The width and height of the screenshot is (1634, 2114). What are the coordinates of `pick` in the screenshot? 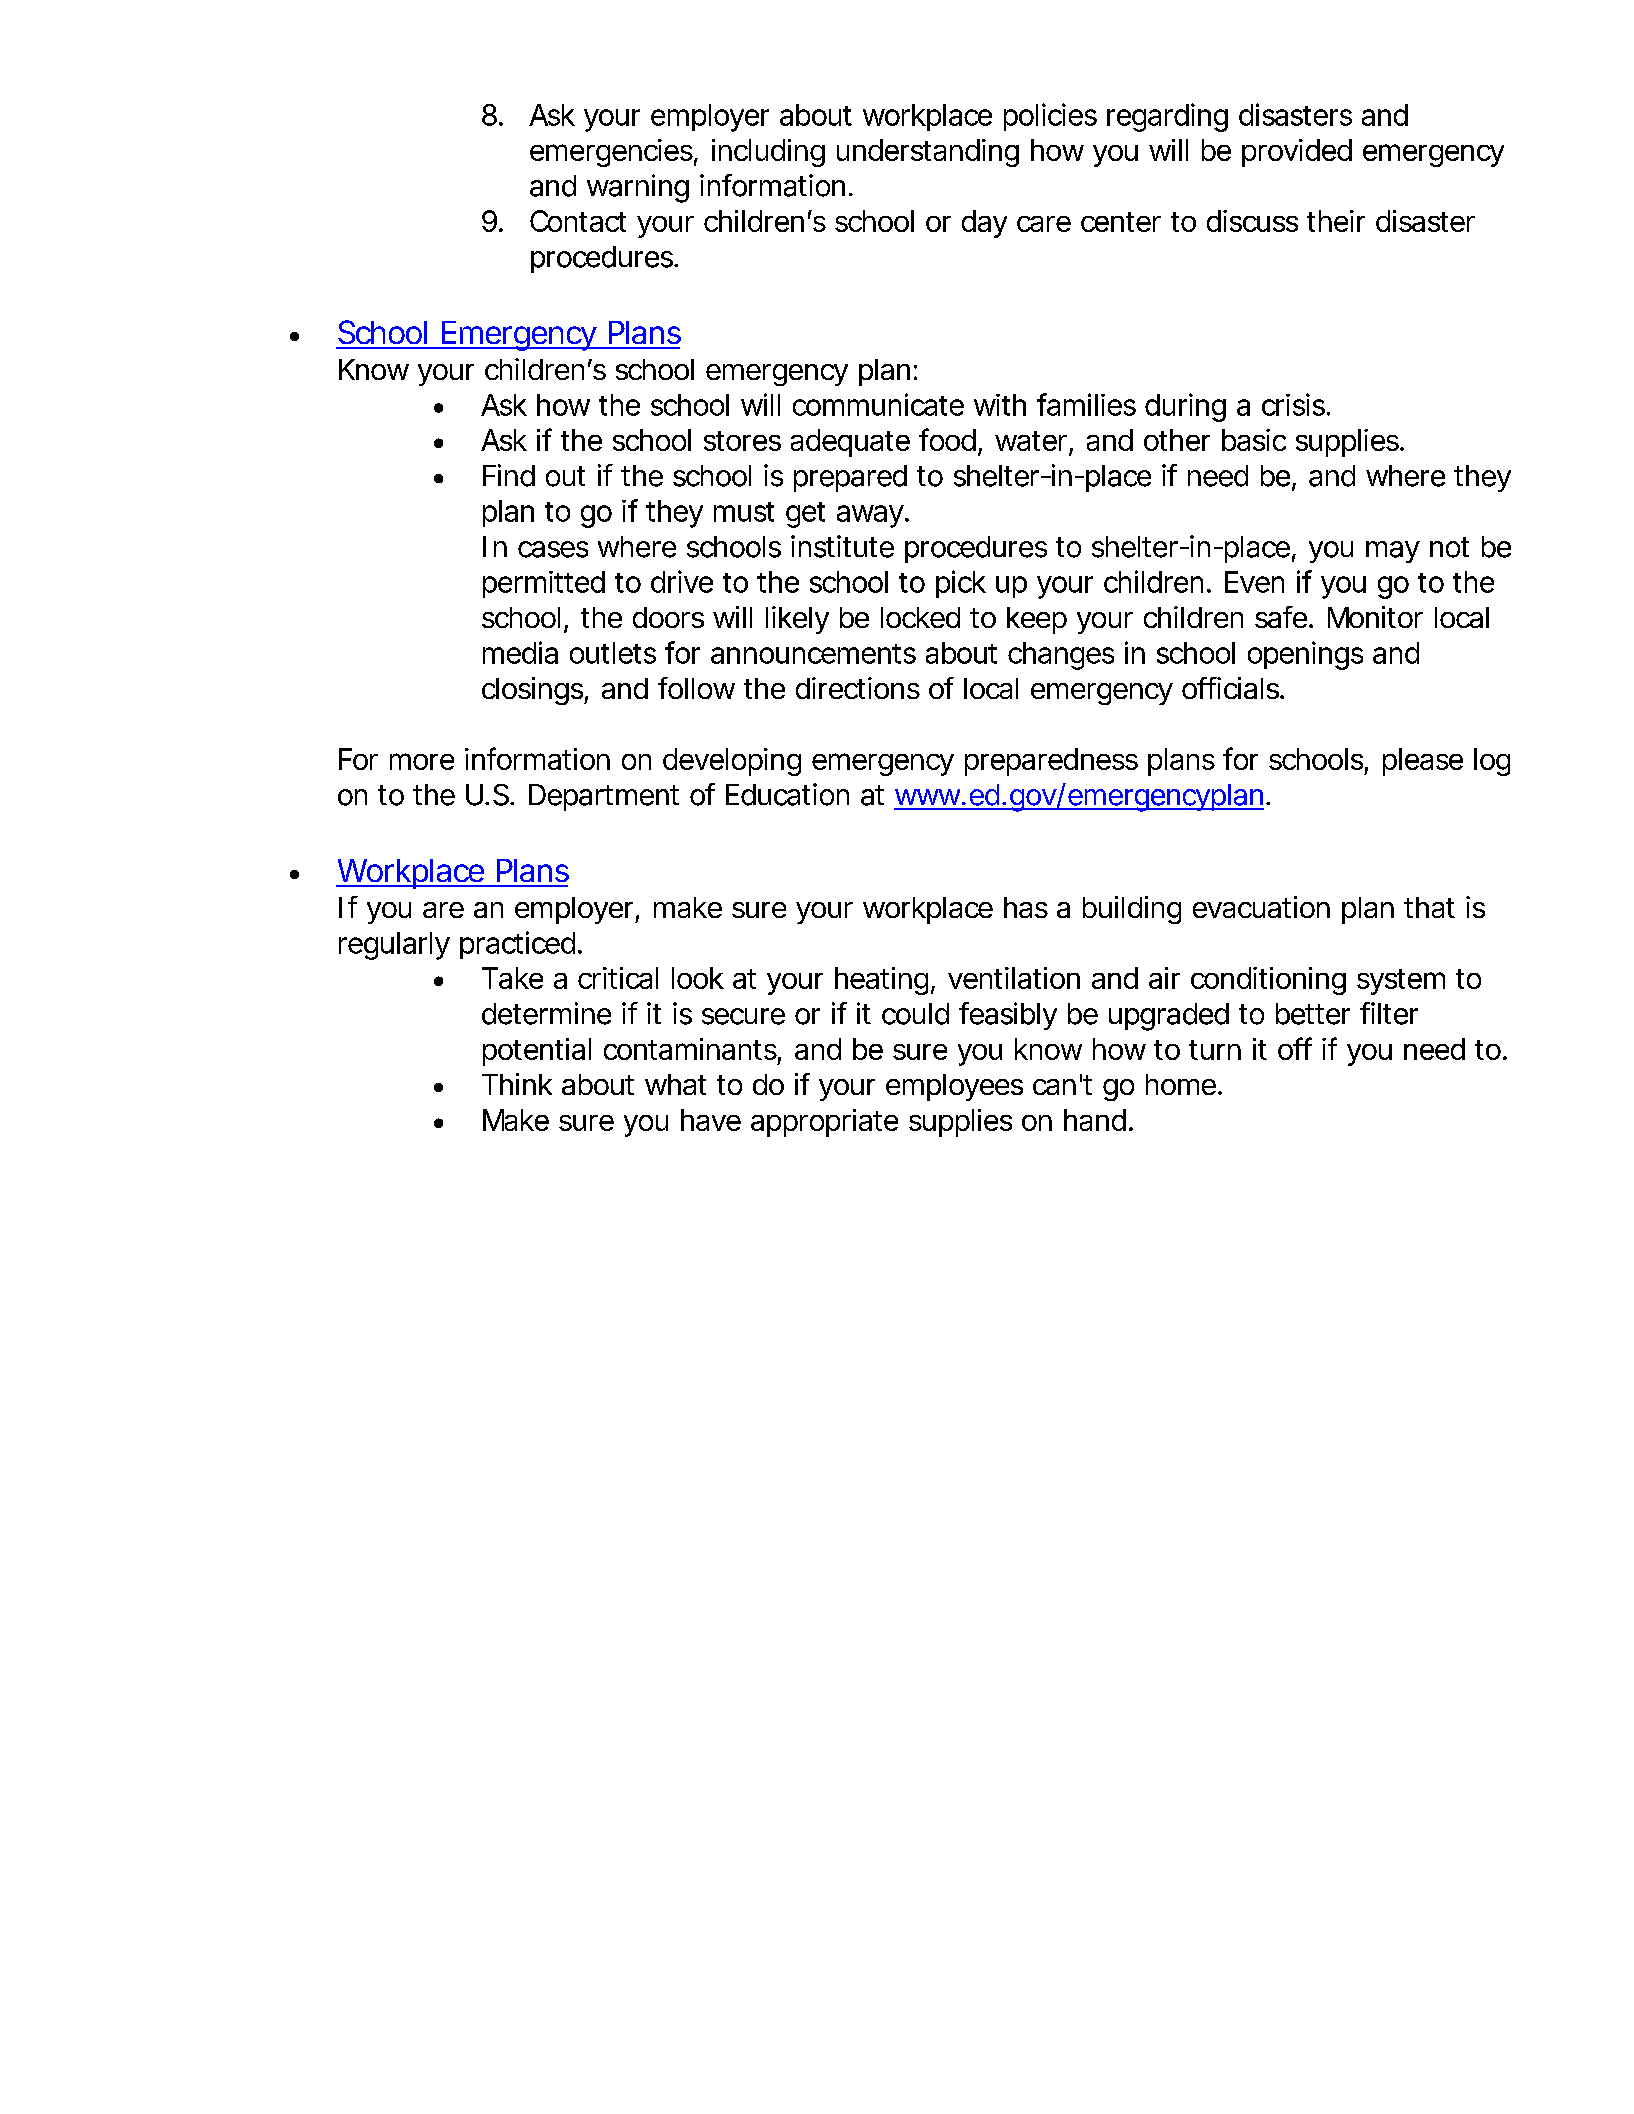 It's located at (960, 584).
